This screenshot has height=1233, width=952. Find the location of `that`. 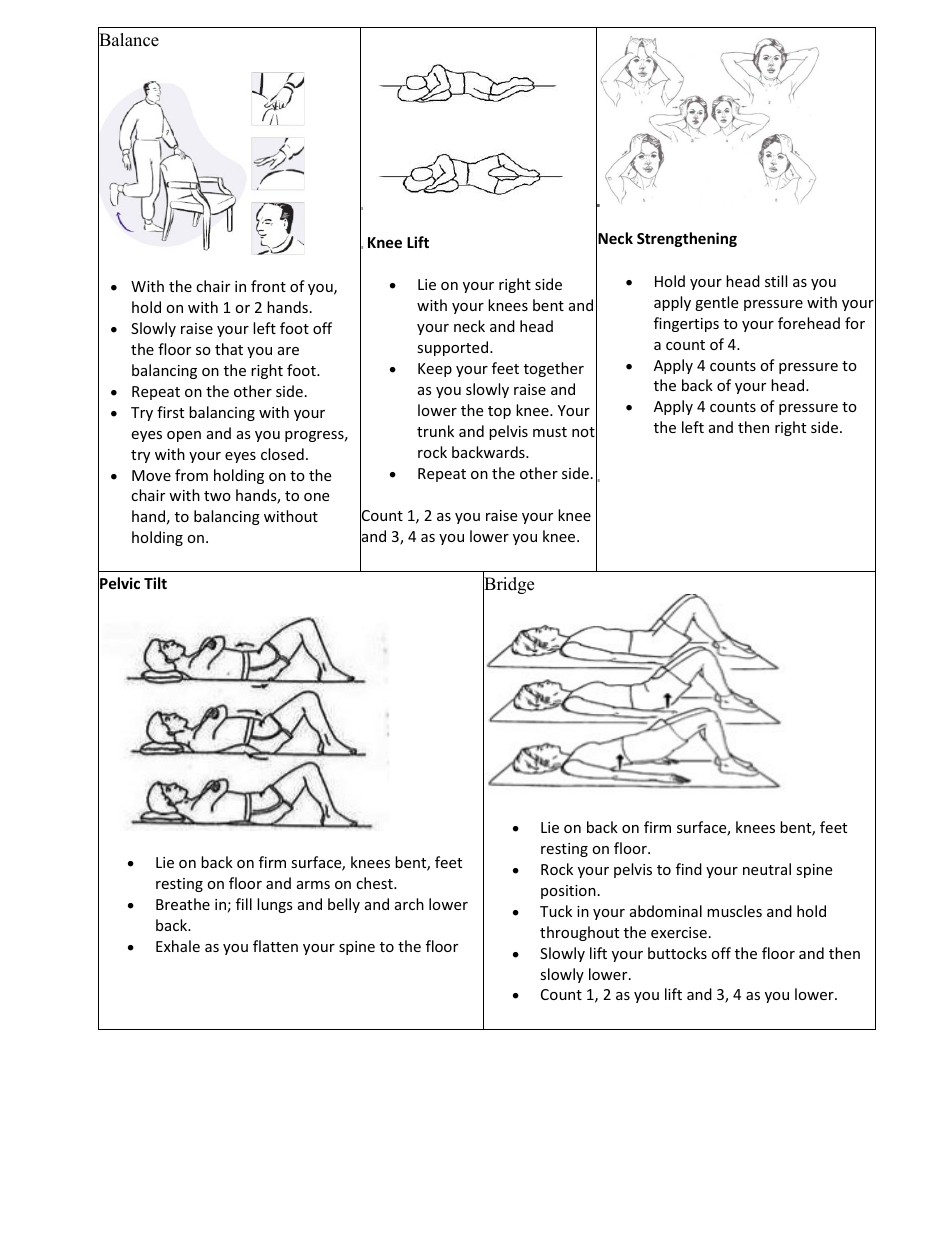

that is located at coordinates (229, 349).
